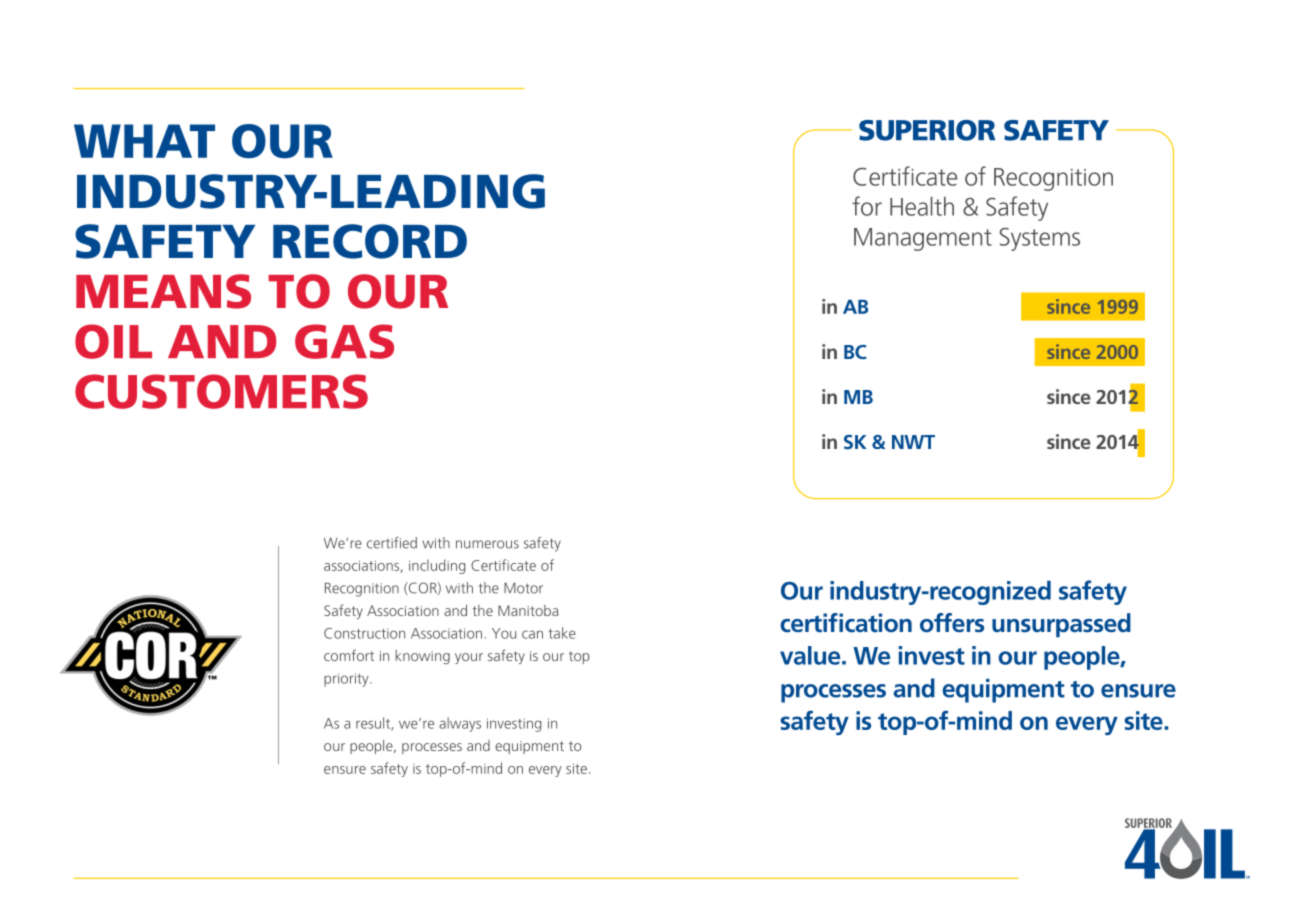  Describe the element at coordinates (927, 130) in the screenshot. I see `SUPERIOR` at that location.
